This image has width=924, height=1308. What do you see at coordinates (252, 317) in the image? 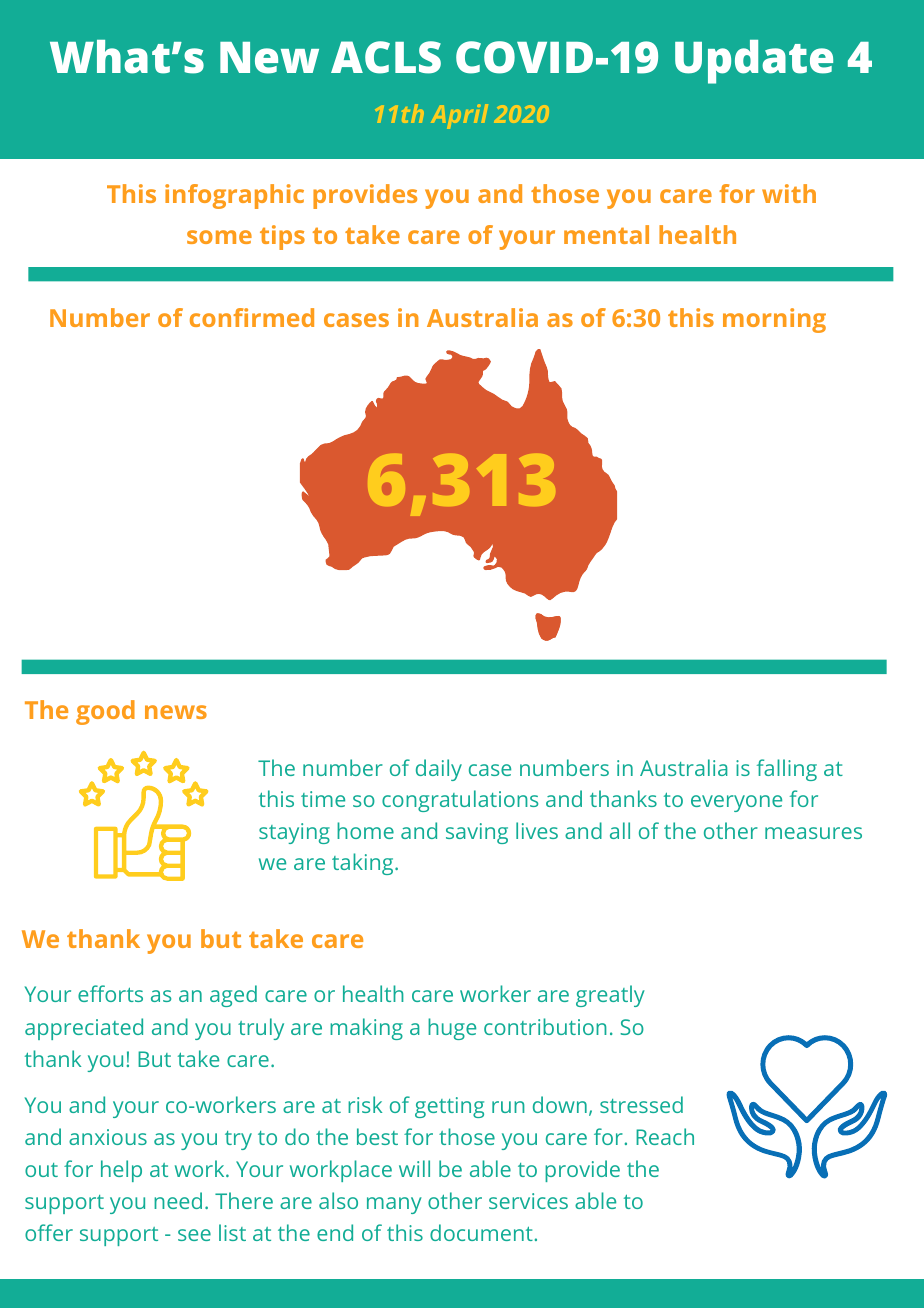
I see `confirmed` at bounding box center [252, 317].
